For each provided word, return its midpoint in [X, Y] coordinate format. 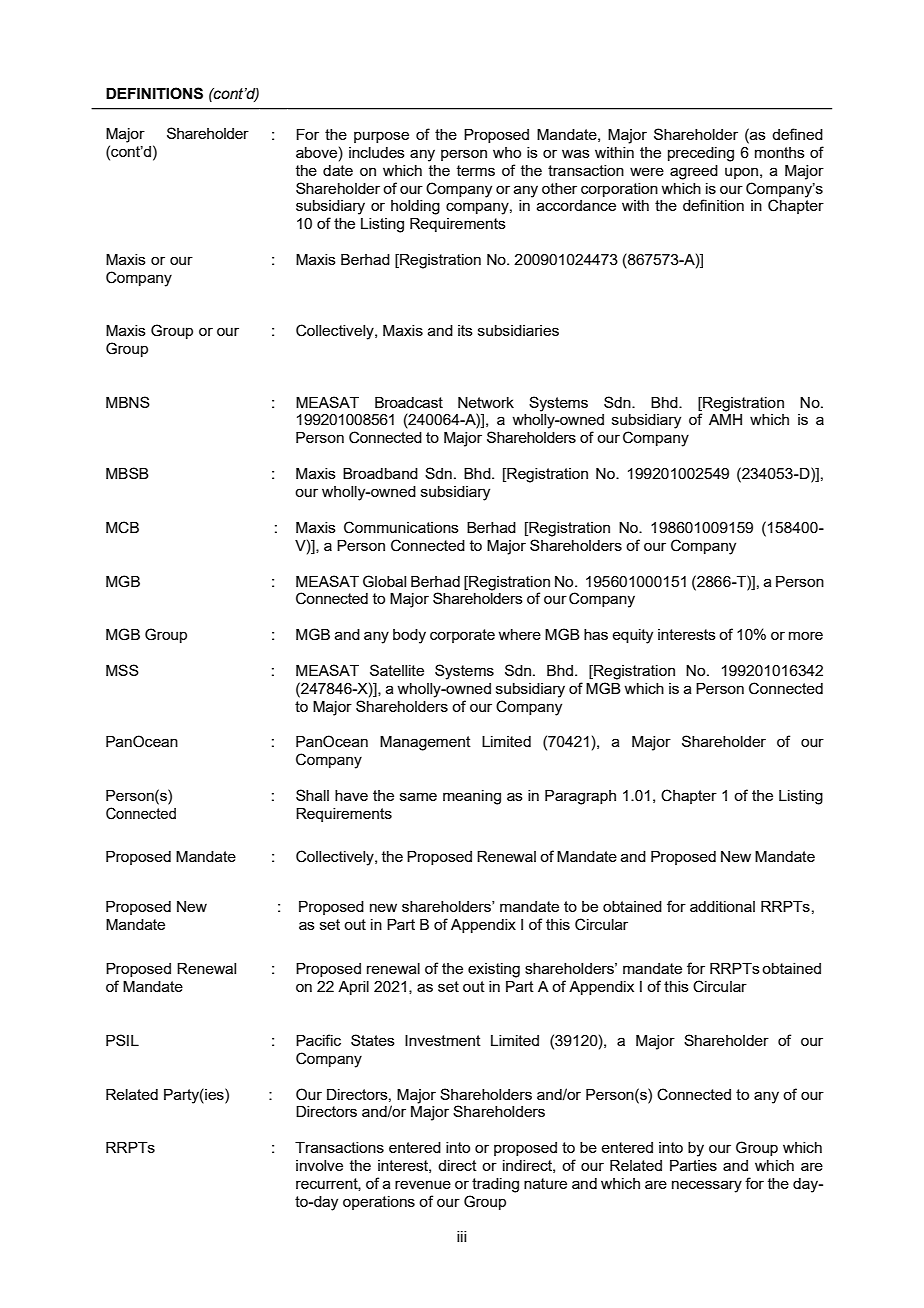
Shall [312, 795]
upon [741, 173]
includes [377, 152]
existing [494, 970]
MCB [122, 527]
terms [476, 170]
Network [486, 402]
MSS [122, 670]
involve [319, 1165]
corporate [462, 636]
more [806, 635]
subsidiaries [518, 330]
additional [722, 906]
